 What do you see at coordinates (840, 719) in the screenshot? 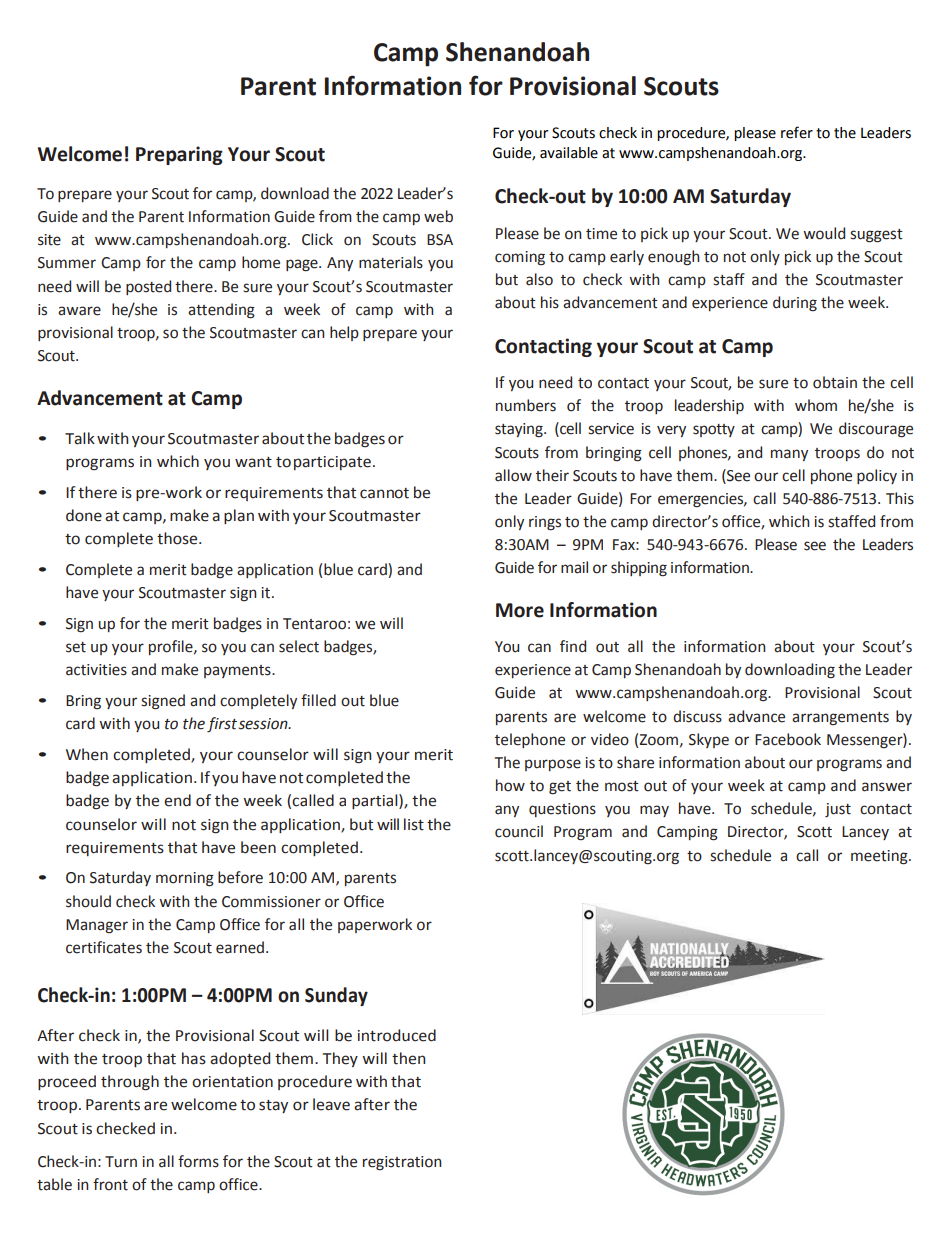
I see `arrangements` at bounding box center [840, 719].
